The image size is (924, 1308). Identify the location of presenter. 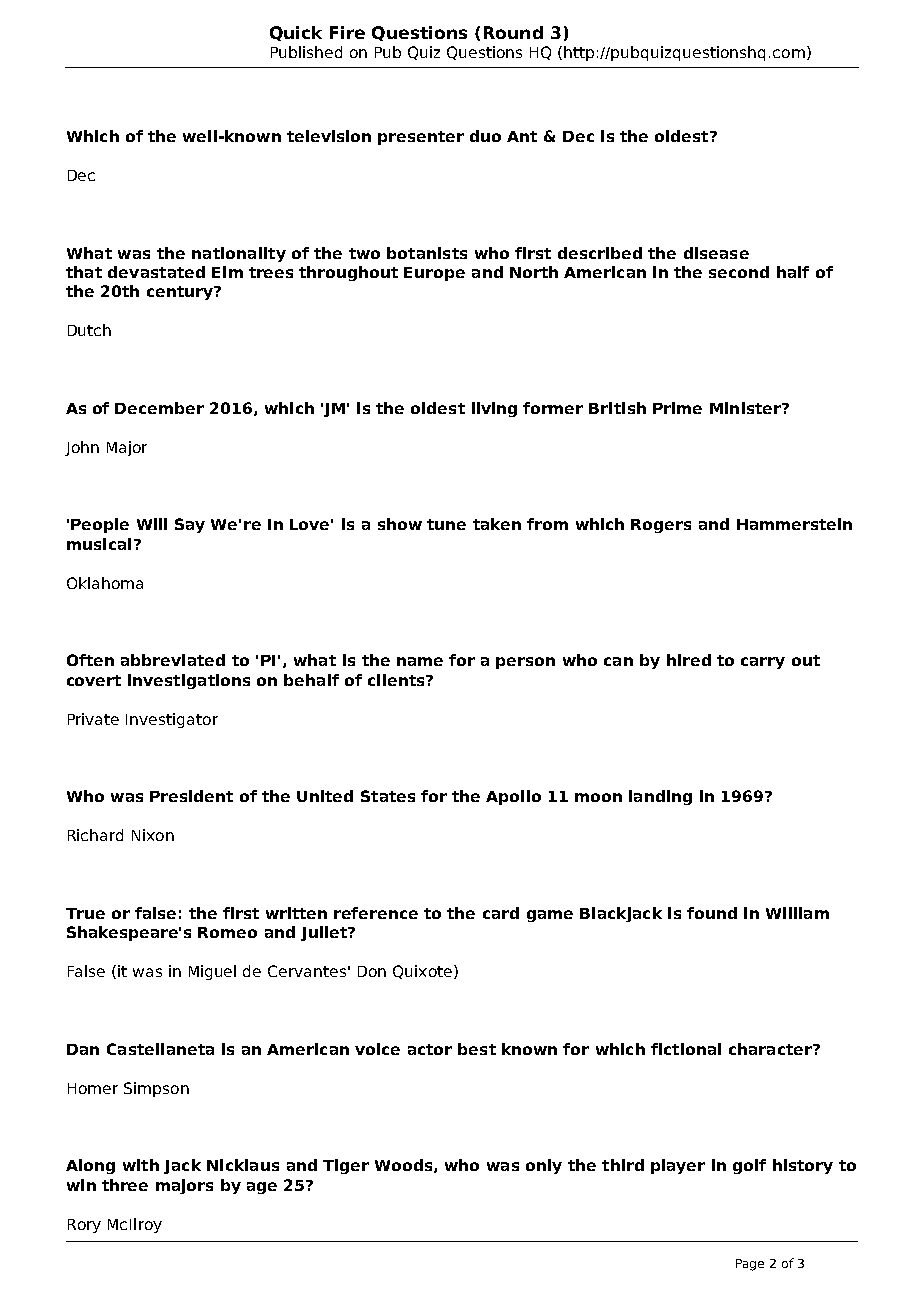
(421, 138).
